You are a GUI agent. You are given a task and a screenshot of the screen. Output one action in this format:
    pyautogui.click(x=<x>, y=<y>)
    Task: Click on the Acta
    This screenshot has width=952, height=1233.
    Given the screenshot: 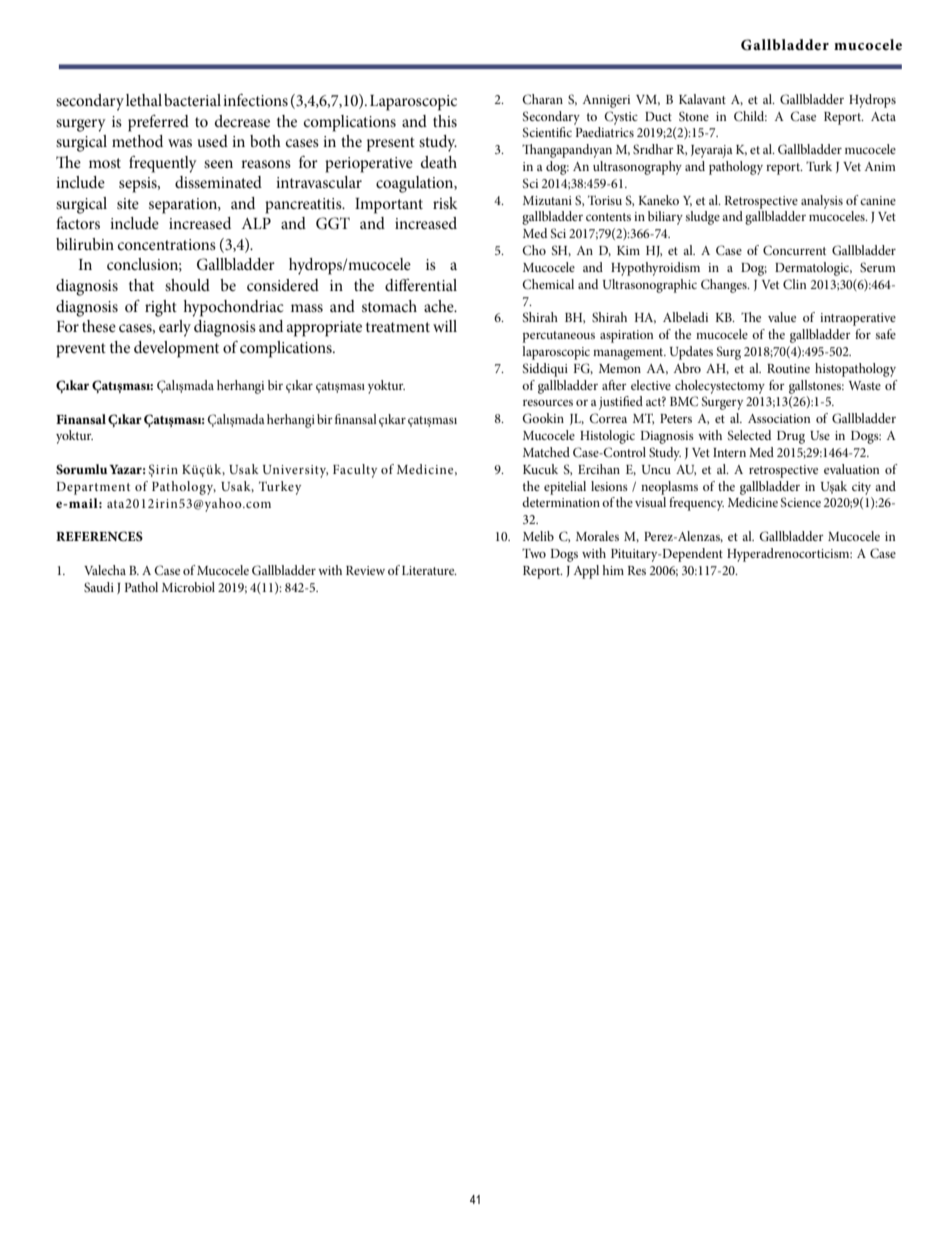 What is the action you would take?
    pyautogui.click(x=883, y=116)
